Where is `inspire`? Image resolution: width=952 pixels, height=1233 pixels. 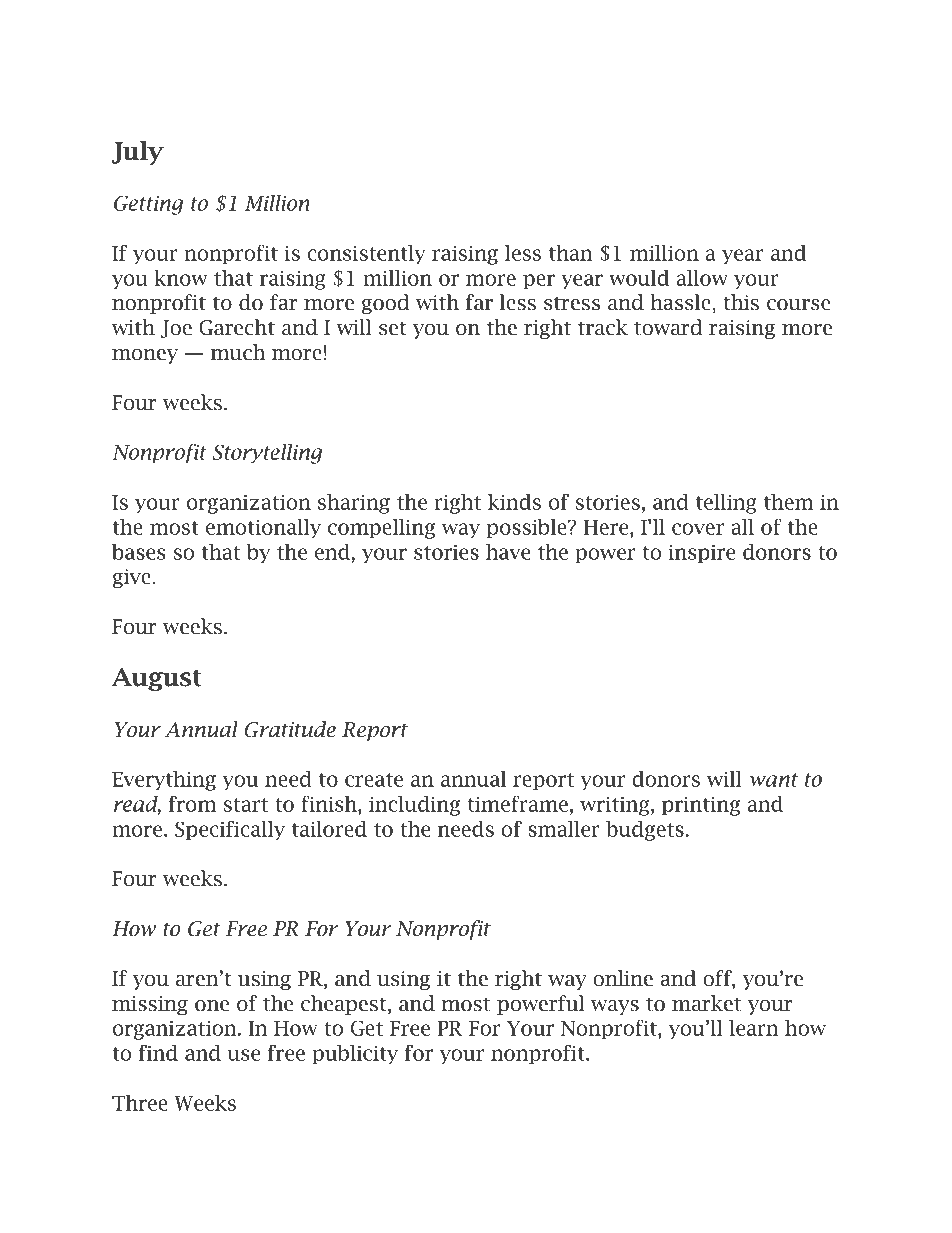
inspire is located at coordinates (701, 554).
